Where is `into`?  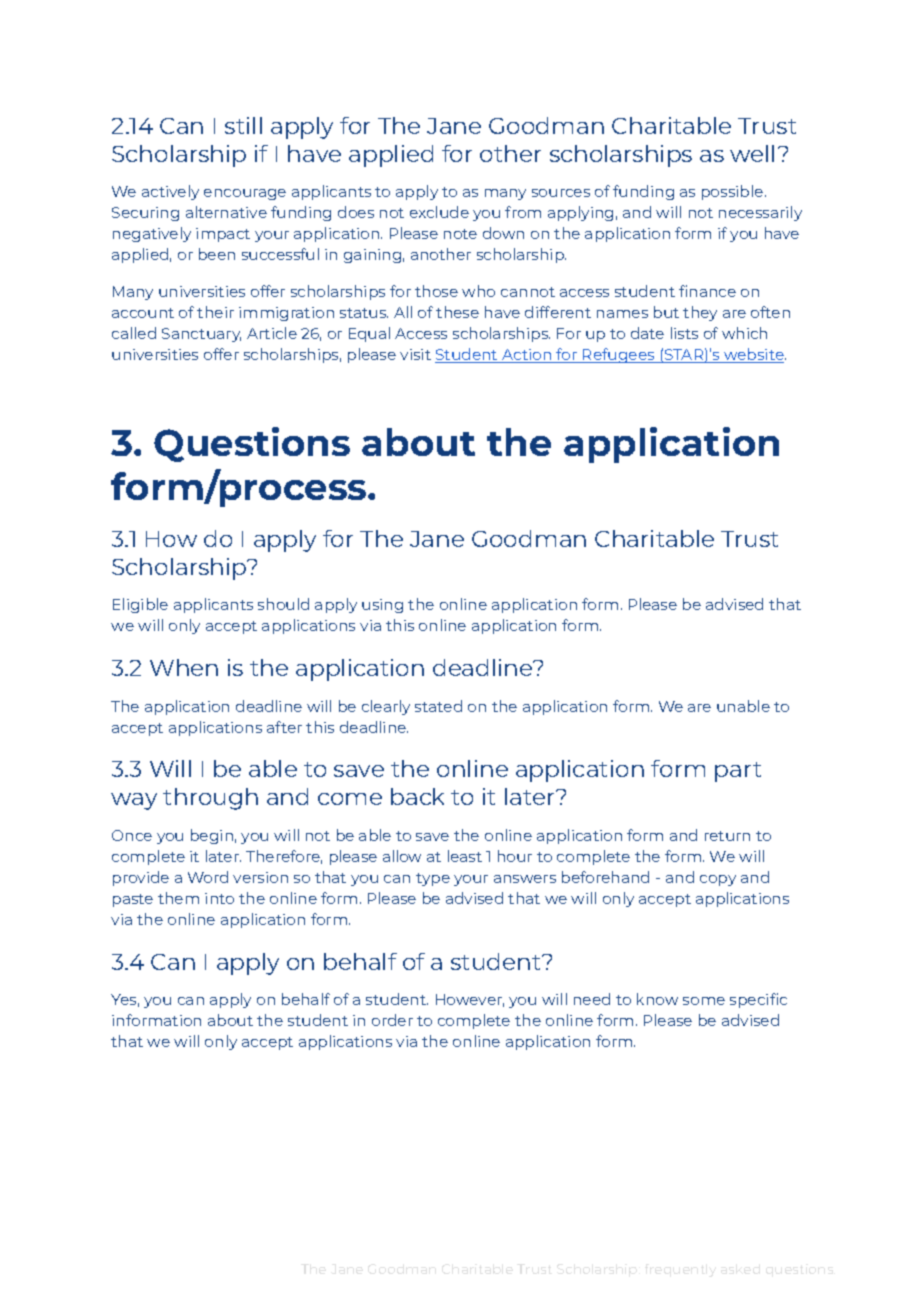
into is located at coordinates (219, 898).
